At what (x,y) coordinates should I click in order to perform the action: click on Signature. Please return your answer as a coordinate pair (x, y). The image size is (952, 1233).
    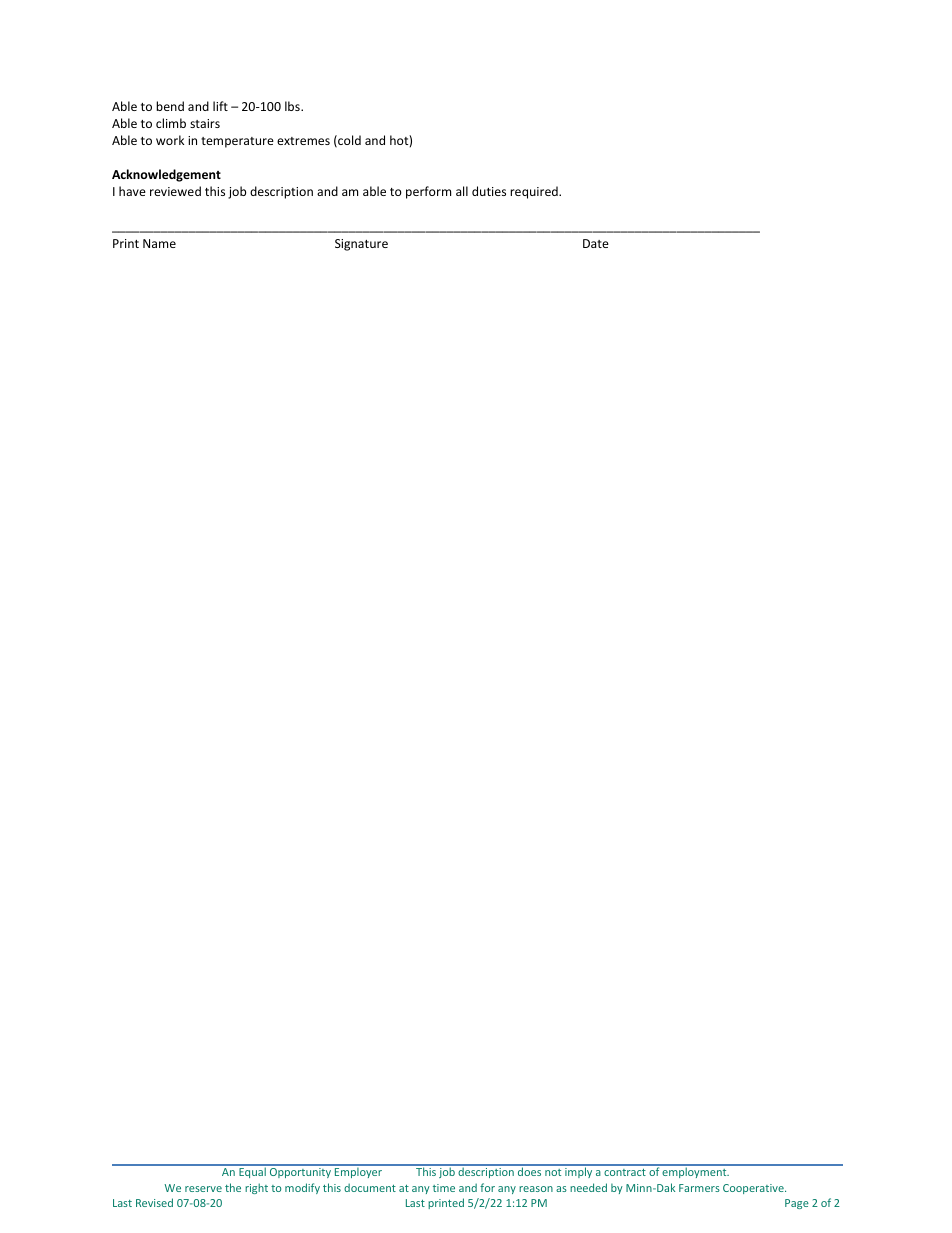
    Looking at the image, I should click on (361, 245).
